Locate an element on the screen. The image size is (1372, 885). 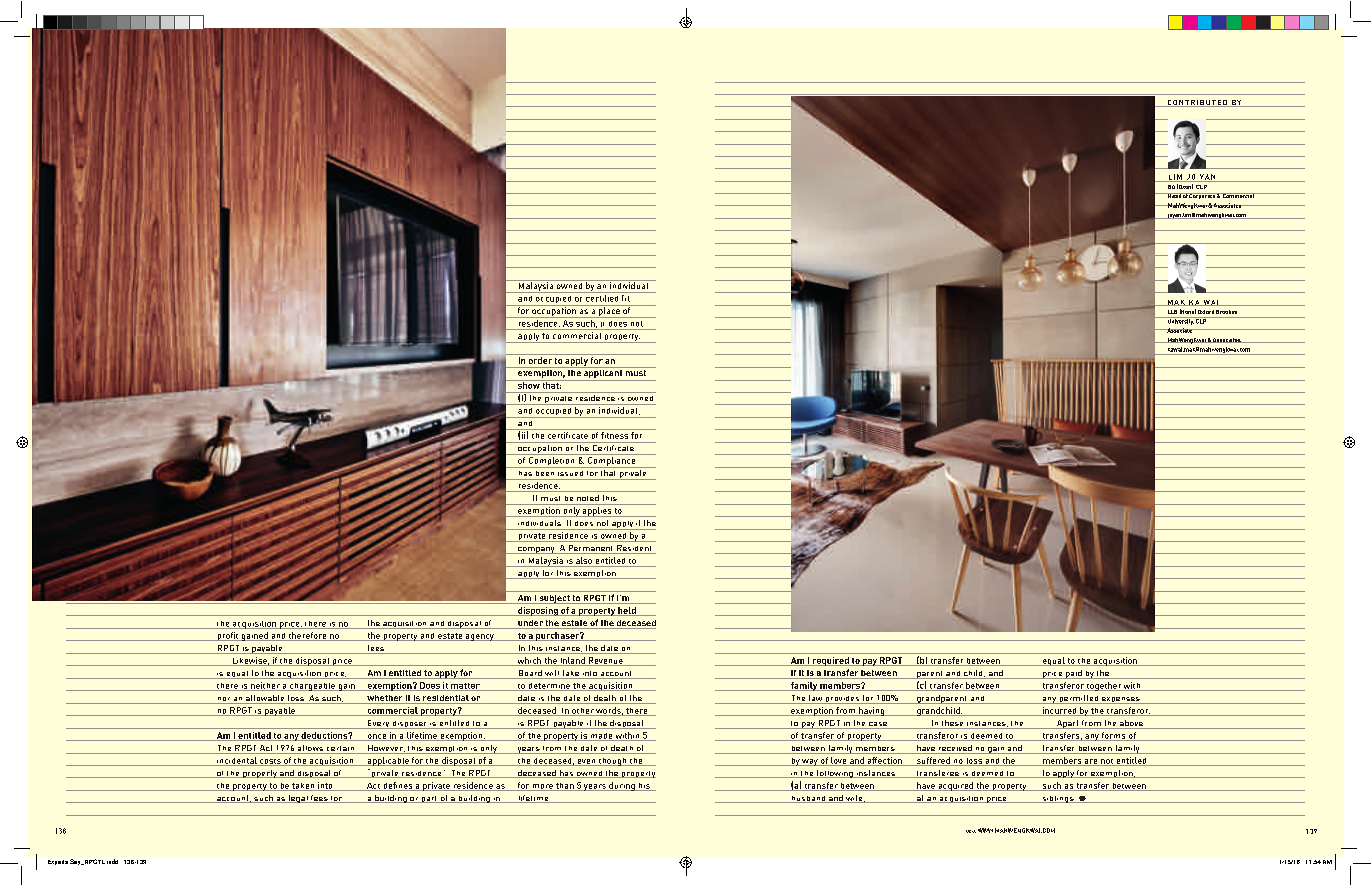
profit is located at coordinates (227, 636).
